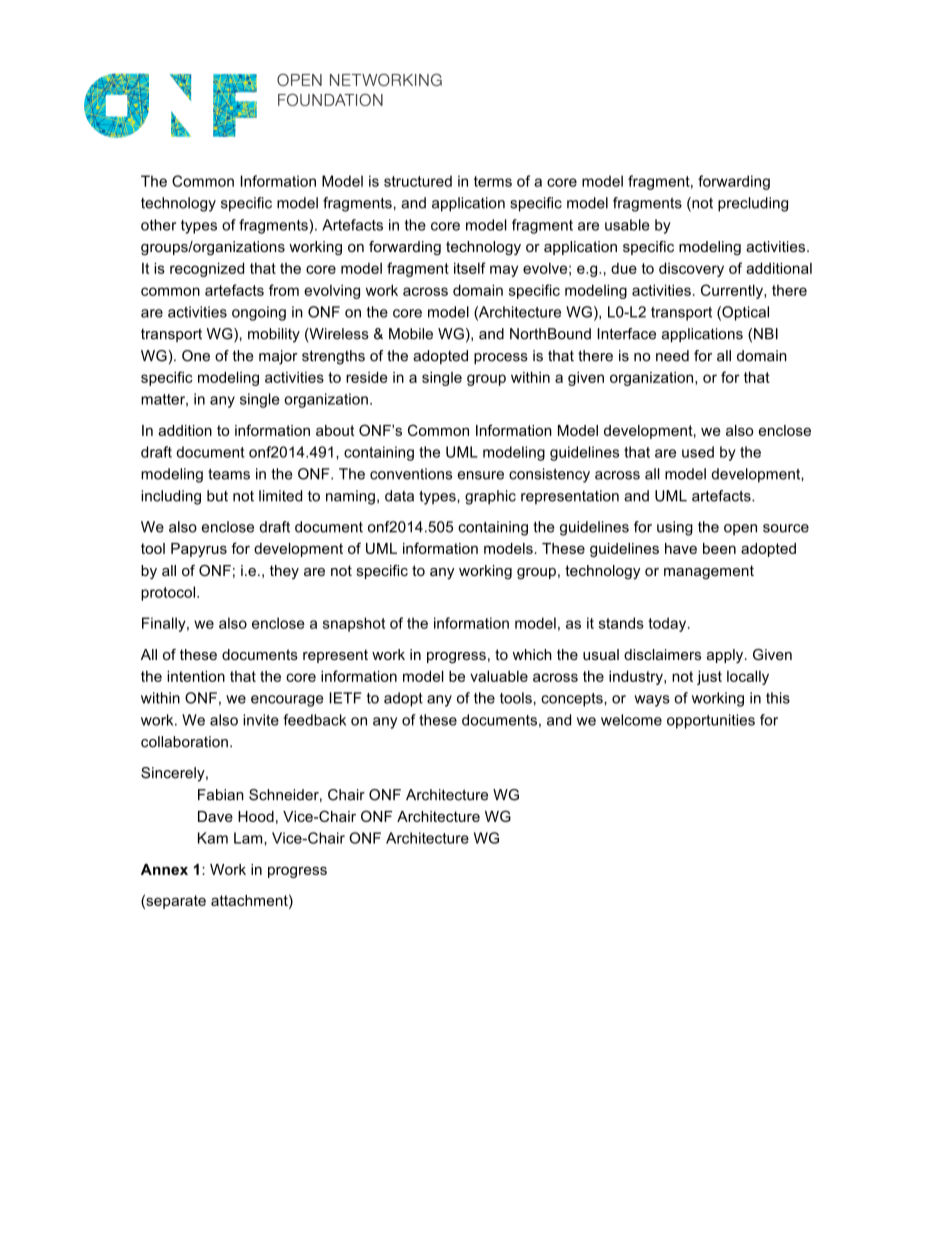 The height and width of the page is (1233, 952). I want to click on opportunities, so click(711, 721).
